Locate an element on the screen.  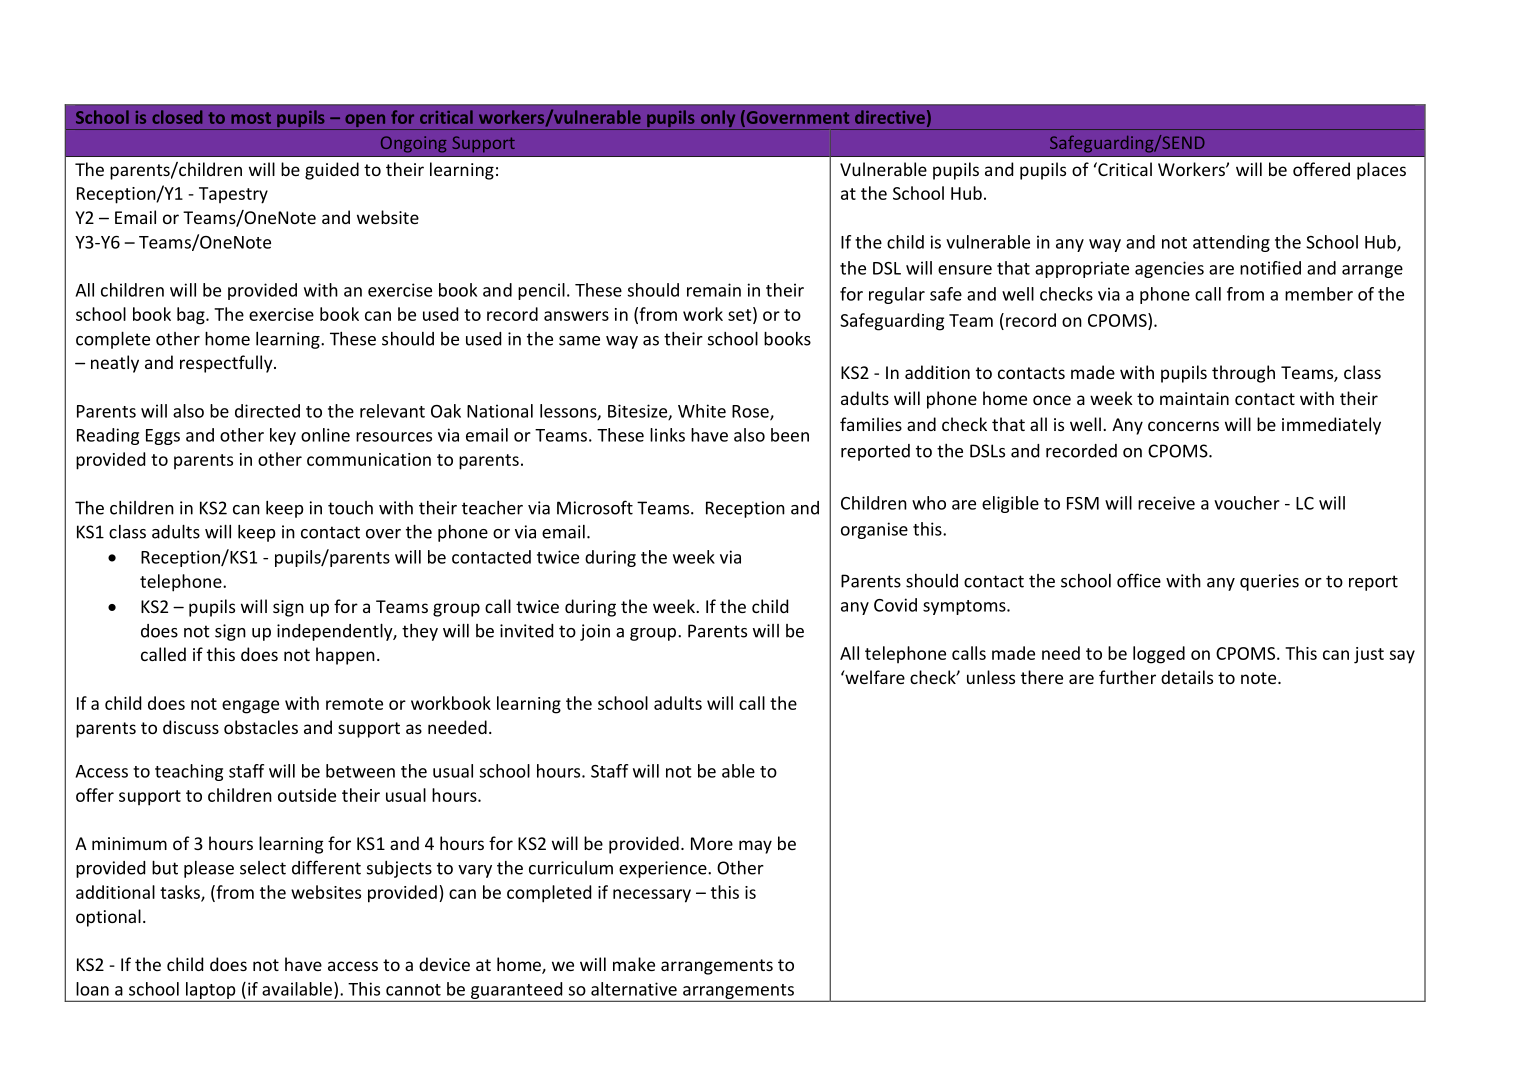
join is located at coordinates (595, 632).
